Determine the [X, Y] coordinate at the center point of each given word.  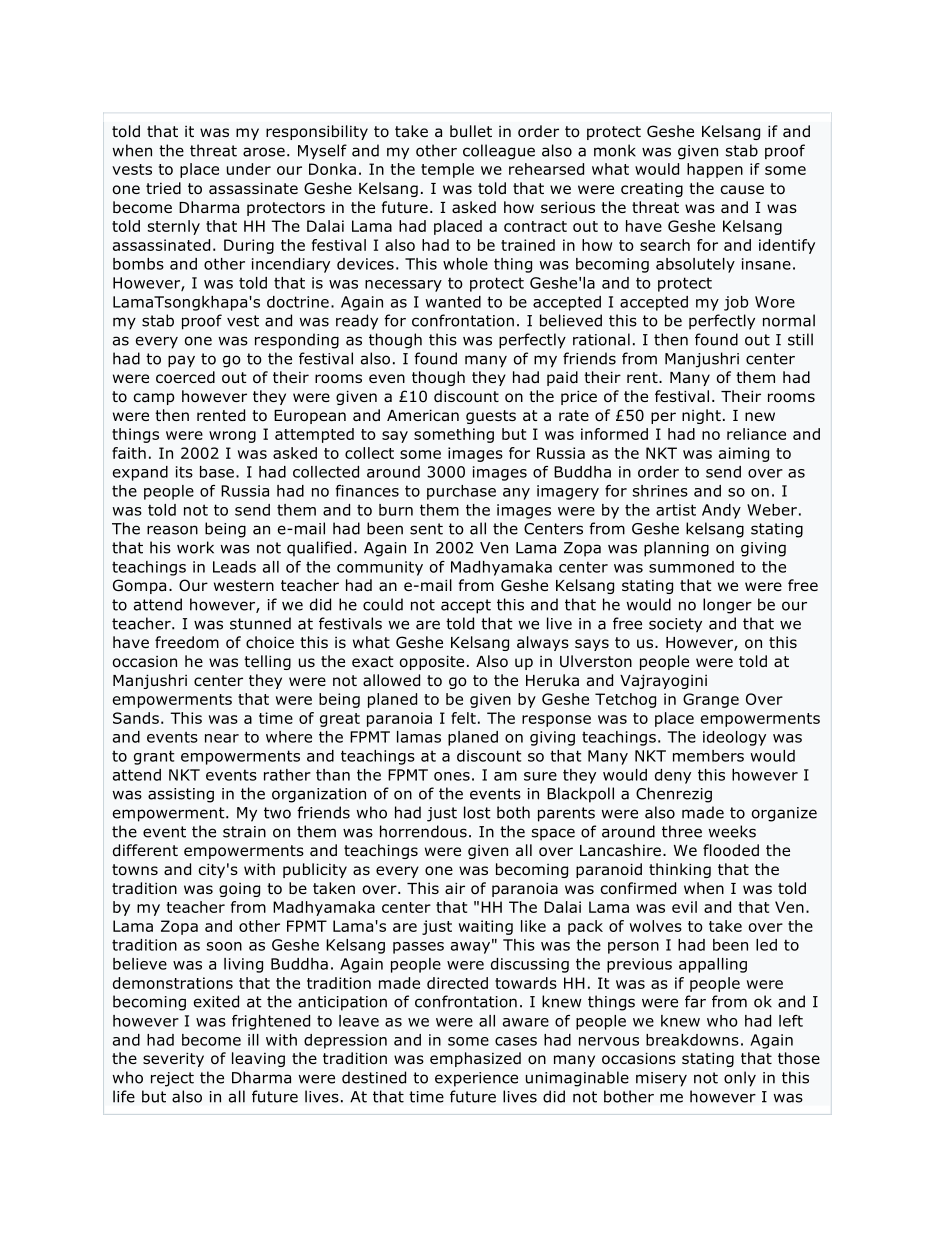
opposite [432, 662]
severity [173, 1059]
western [244, 585]
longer [727, 606]
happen [715, 170]
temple [447, 170]
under [249, 169]
